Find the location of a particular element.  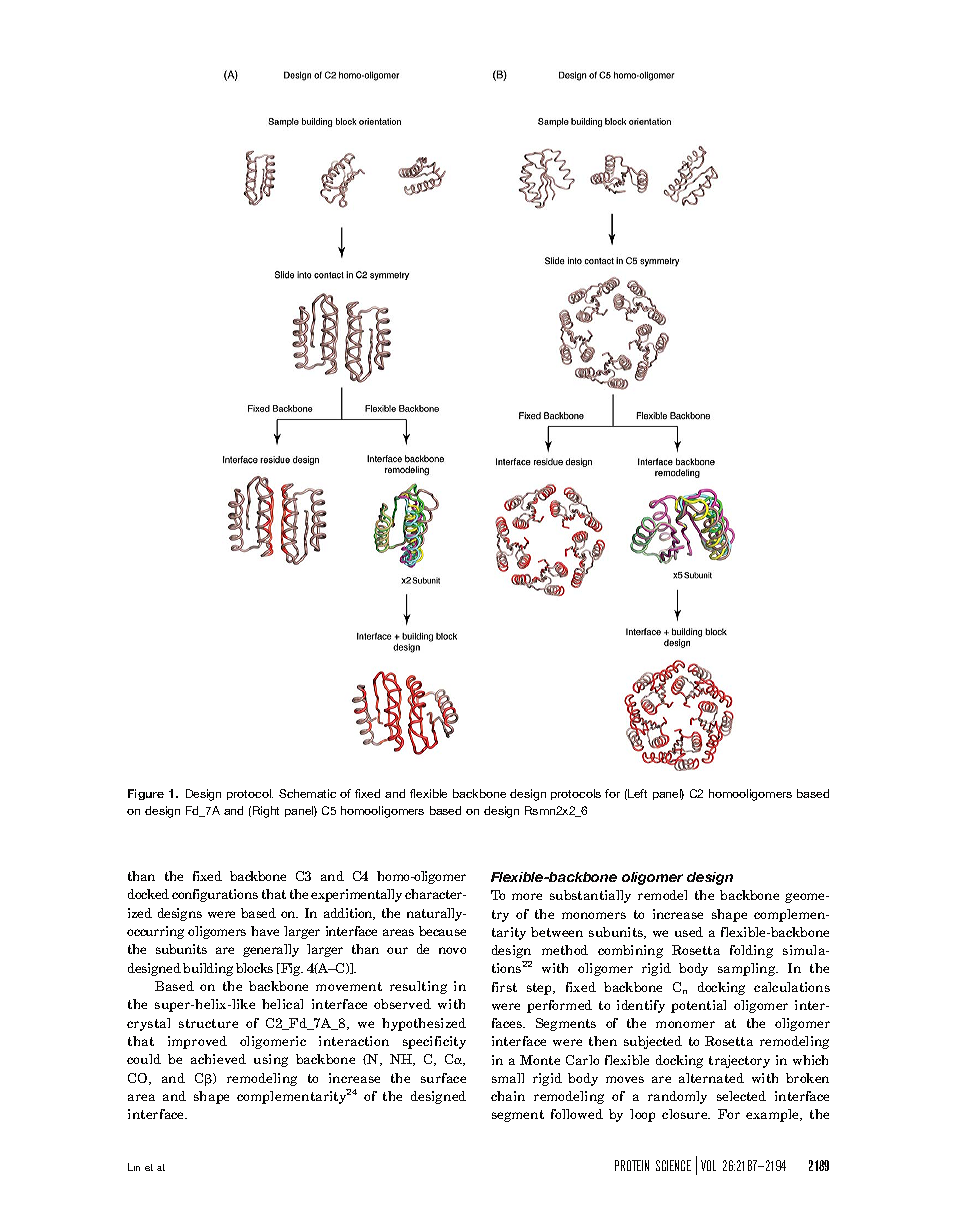

specificity is located at coordinates (434, 1042).
